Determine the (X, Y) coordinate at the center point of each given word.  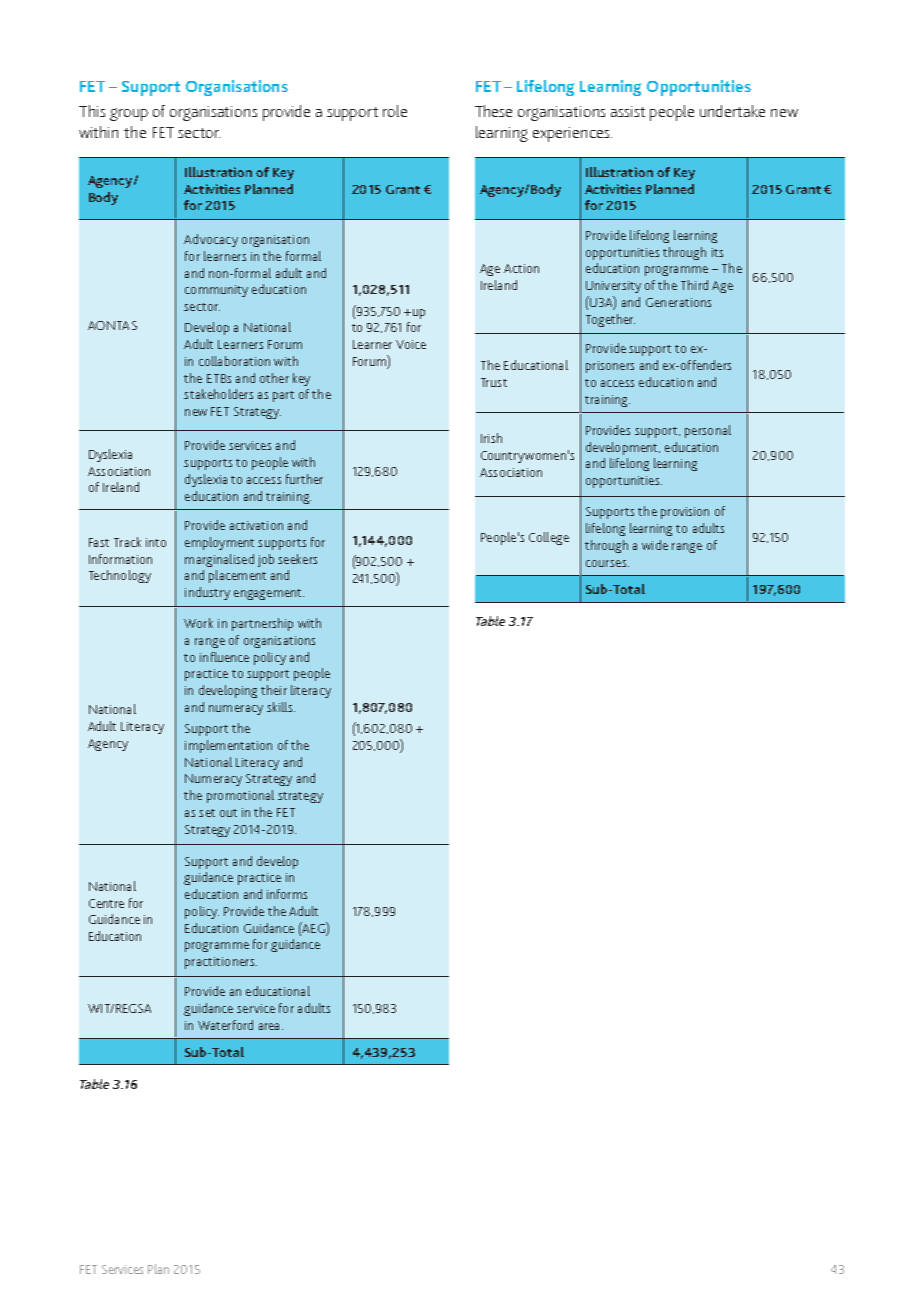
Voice (411, 344)
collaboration (234, 361)
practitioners (221, 963)
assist (628, 111)
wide (655, 545)
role (395, 111)
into (156, 542)
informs (287, 894)
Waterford (225, 1025)
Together (610, 320)
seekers (297, 559)
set (207, 813)
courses (607, 563)
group (129, 114)
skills (281, 707)
